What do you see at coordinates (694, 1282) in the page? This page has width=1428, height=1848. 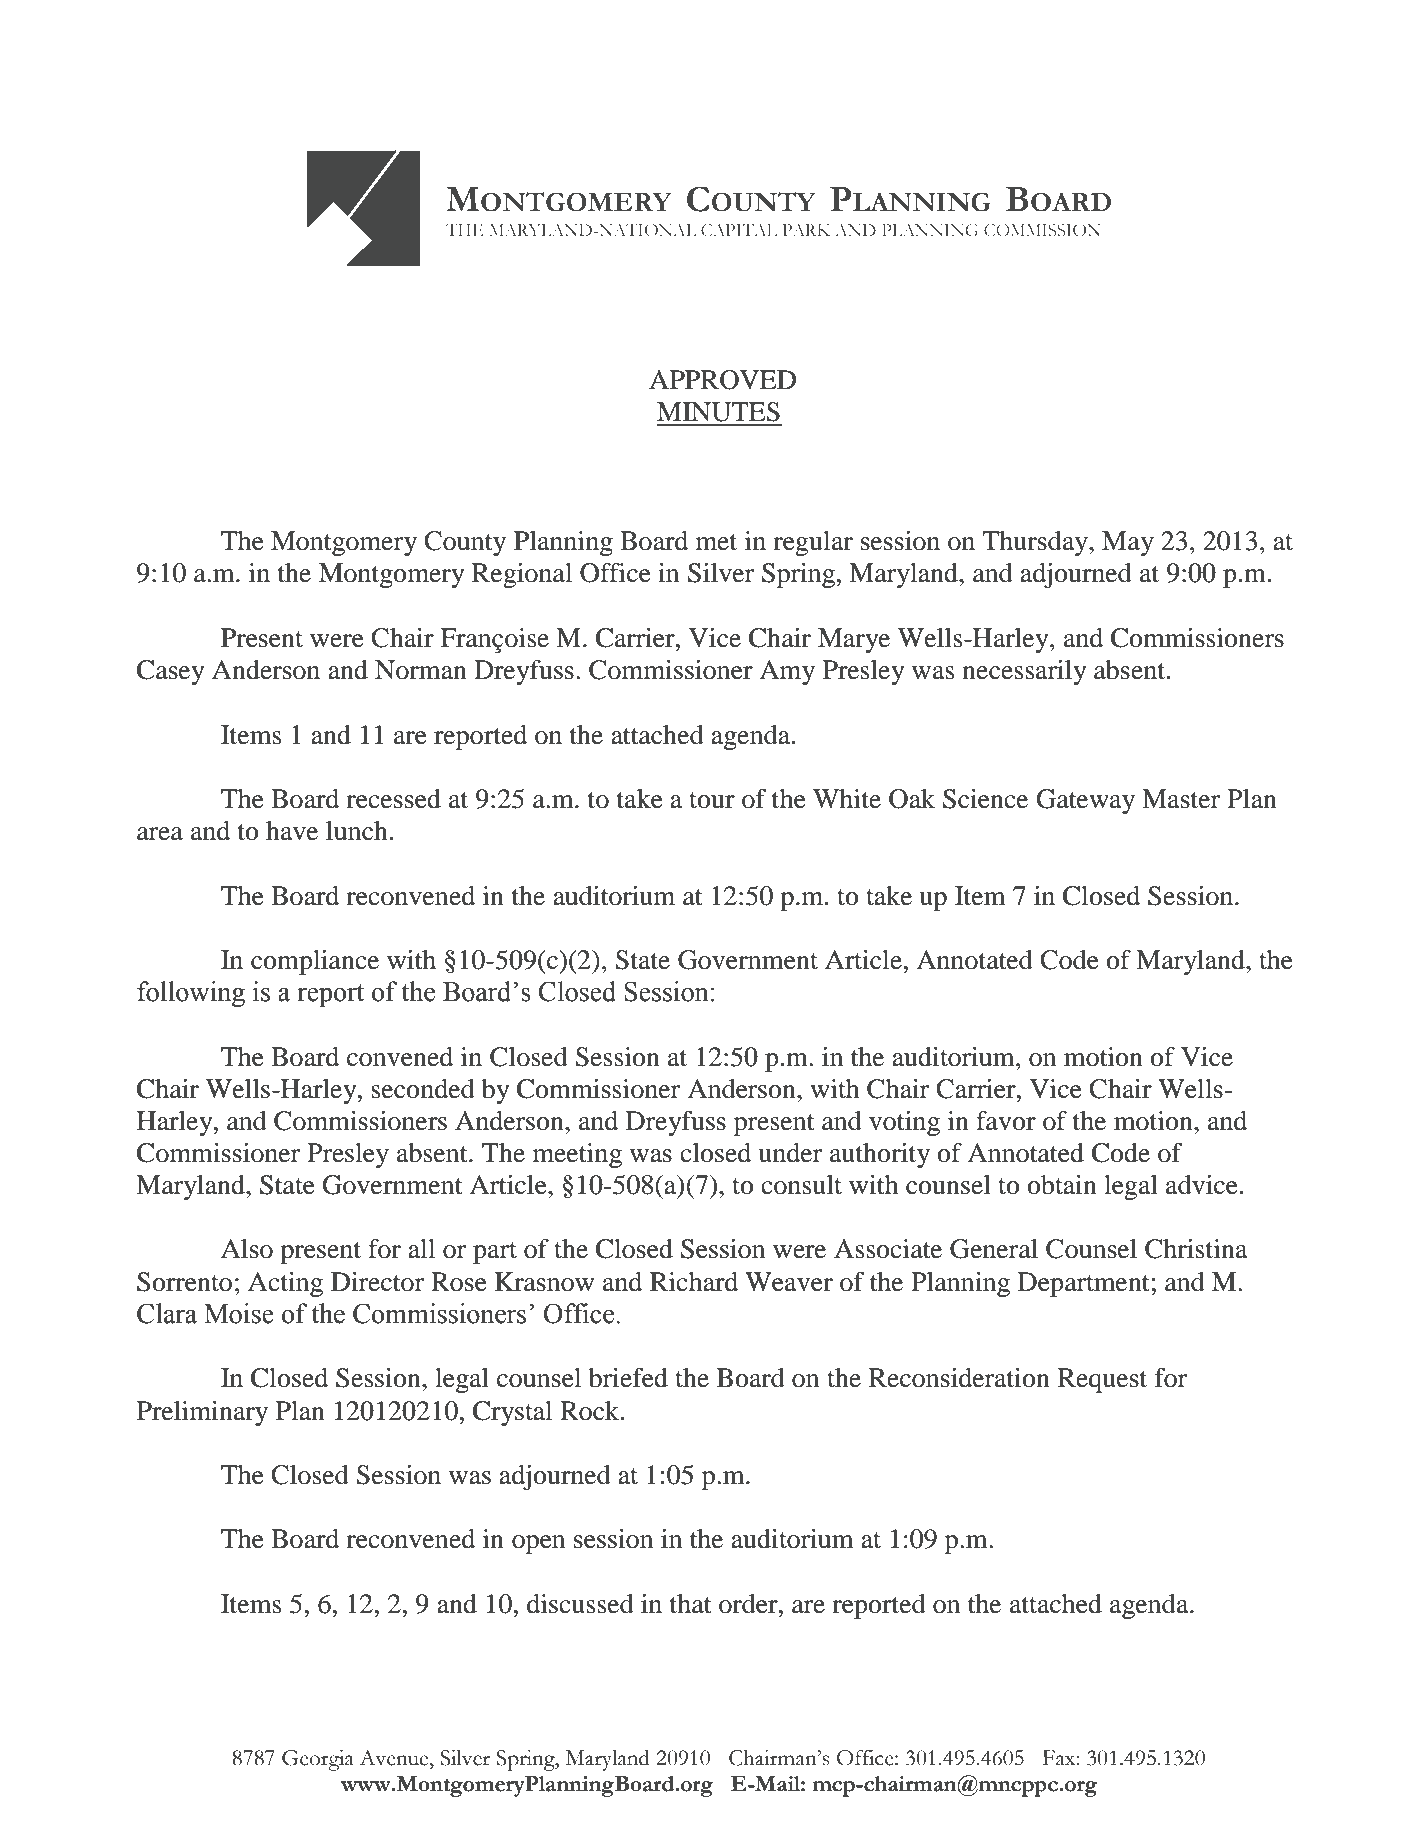 I see `Richard` at bounding box center [694, 1282].
